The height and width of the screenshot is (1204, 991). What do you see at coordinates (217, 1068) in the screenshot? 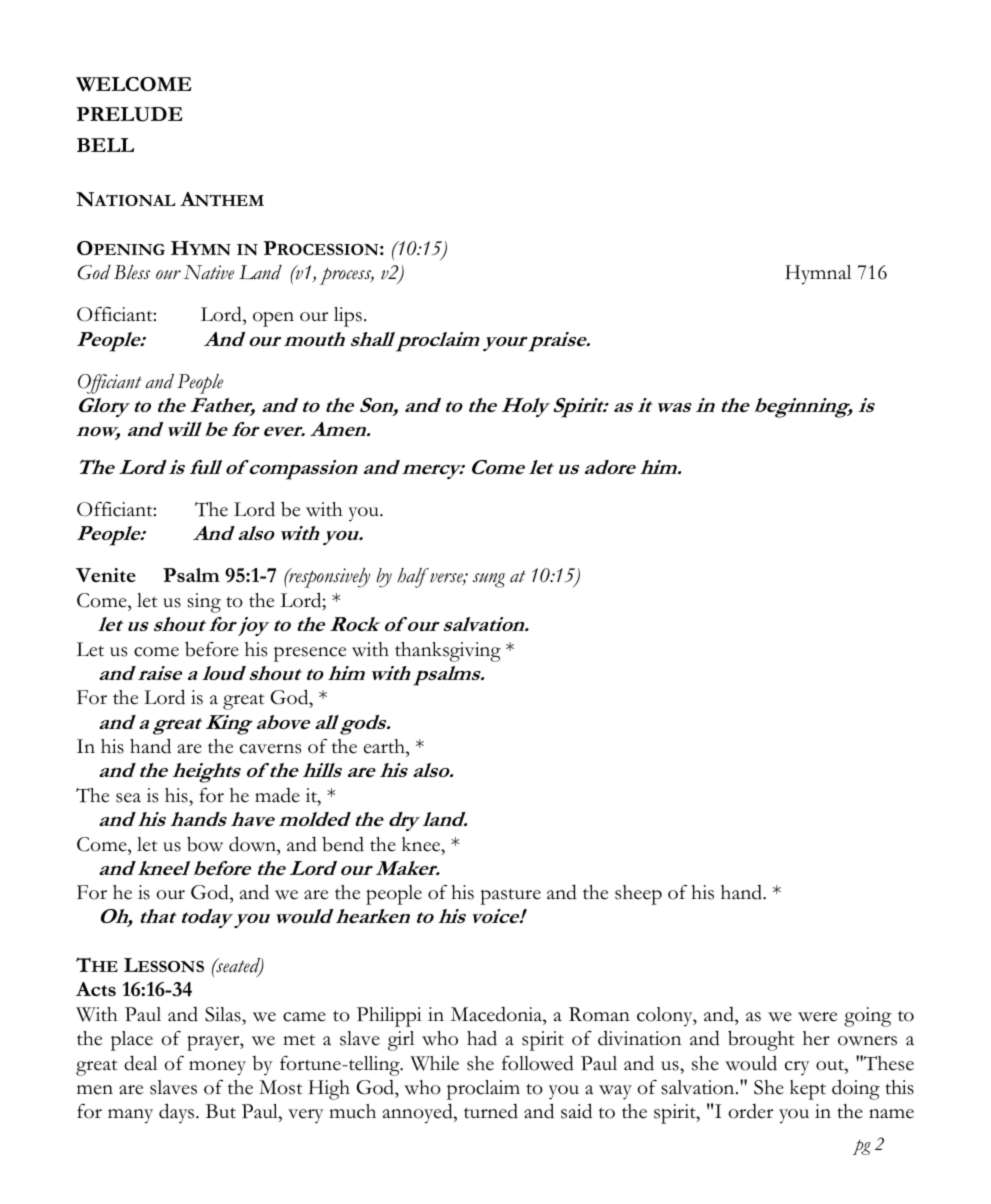
I see `money` at bounding box center [217, 1068].
